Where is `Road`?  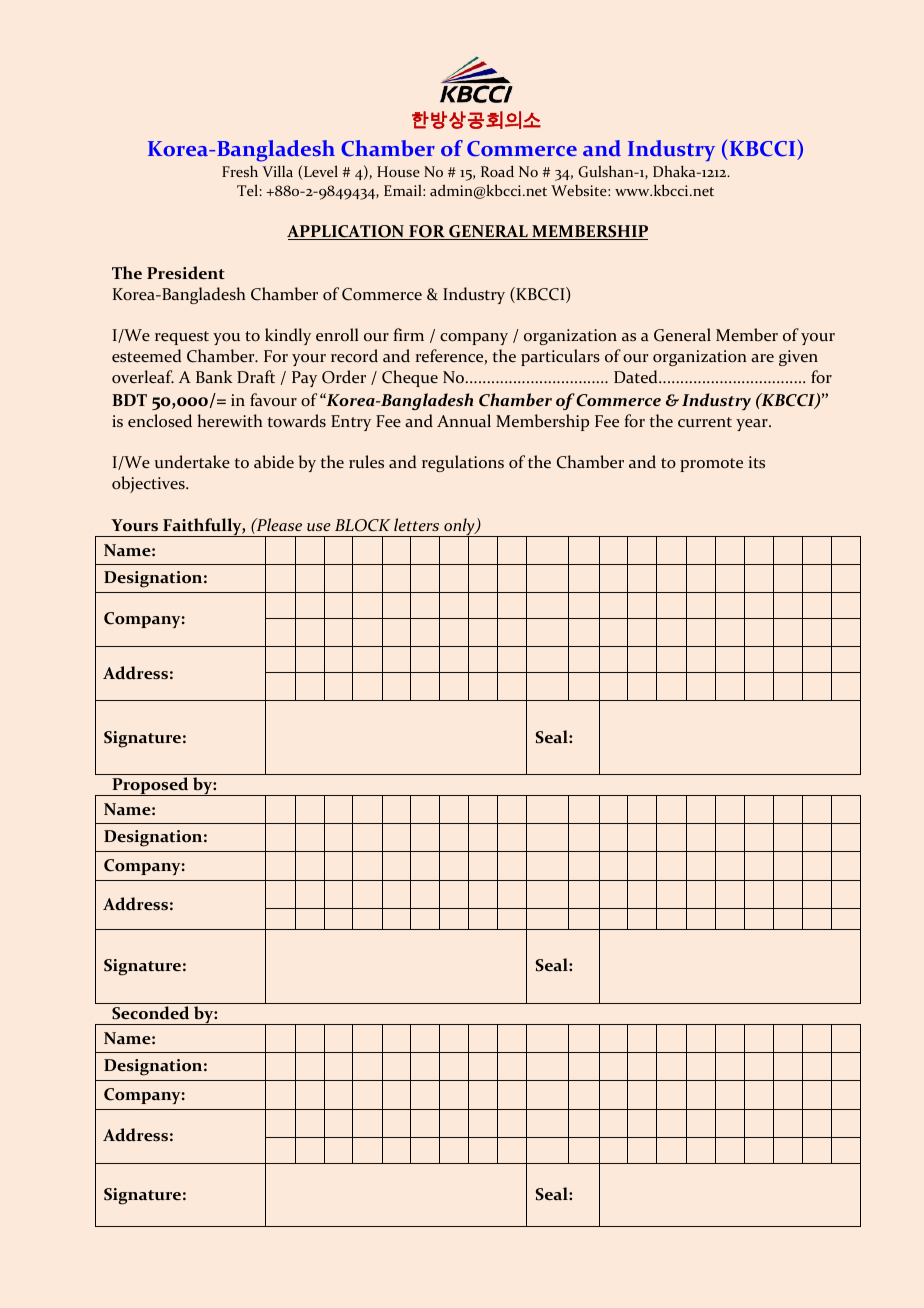 Road is located at coordinates (497, 171).
